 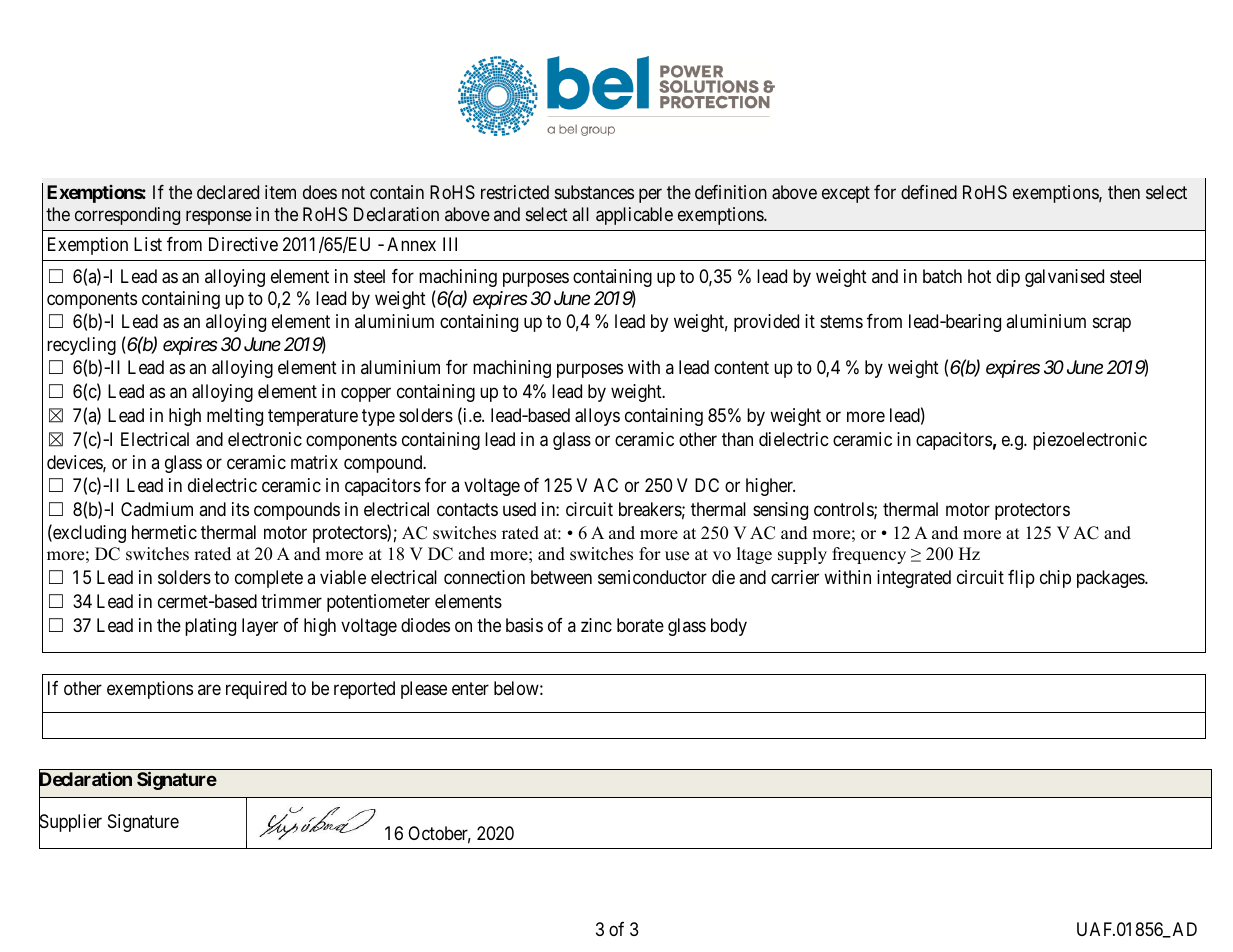 What do you see at coordinates (219, 217) in the screenshot?
I see `response` at bounding box center [219, 217].
